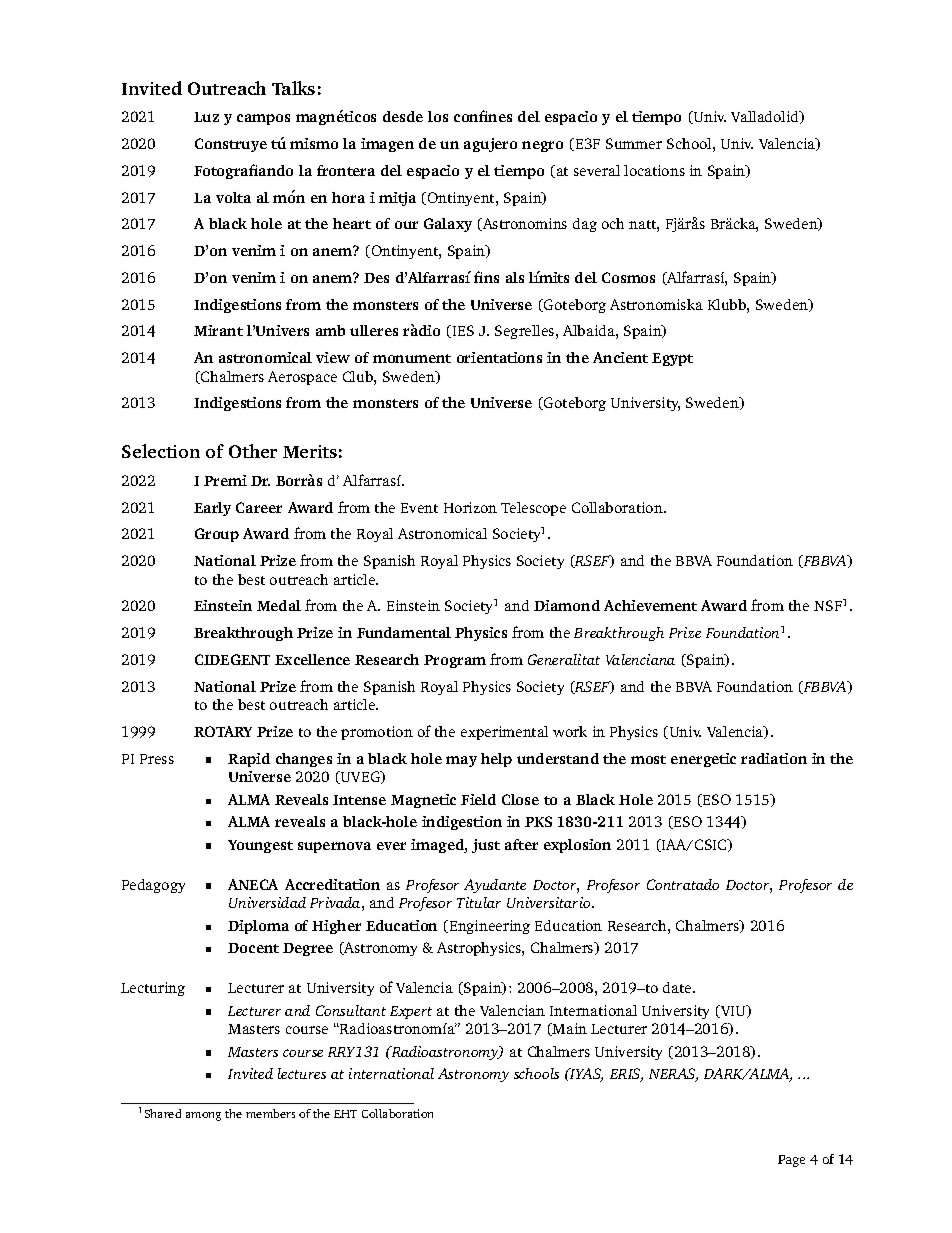 The height and width of the document is (1233, 952). Describe the element at coordinates (654, 170) in the document. I see `locations` at that location.
